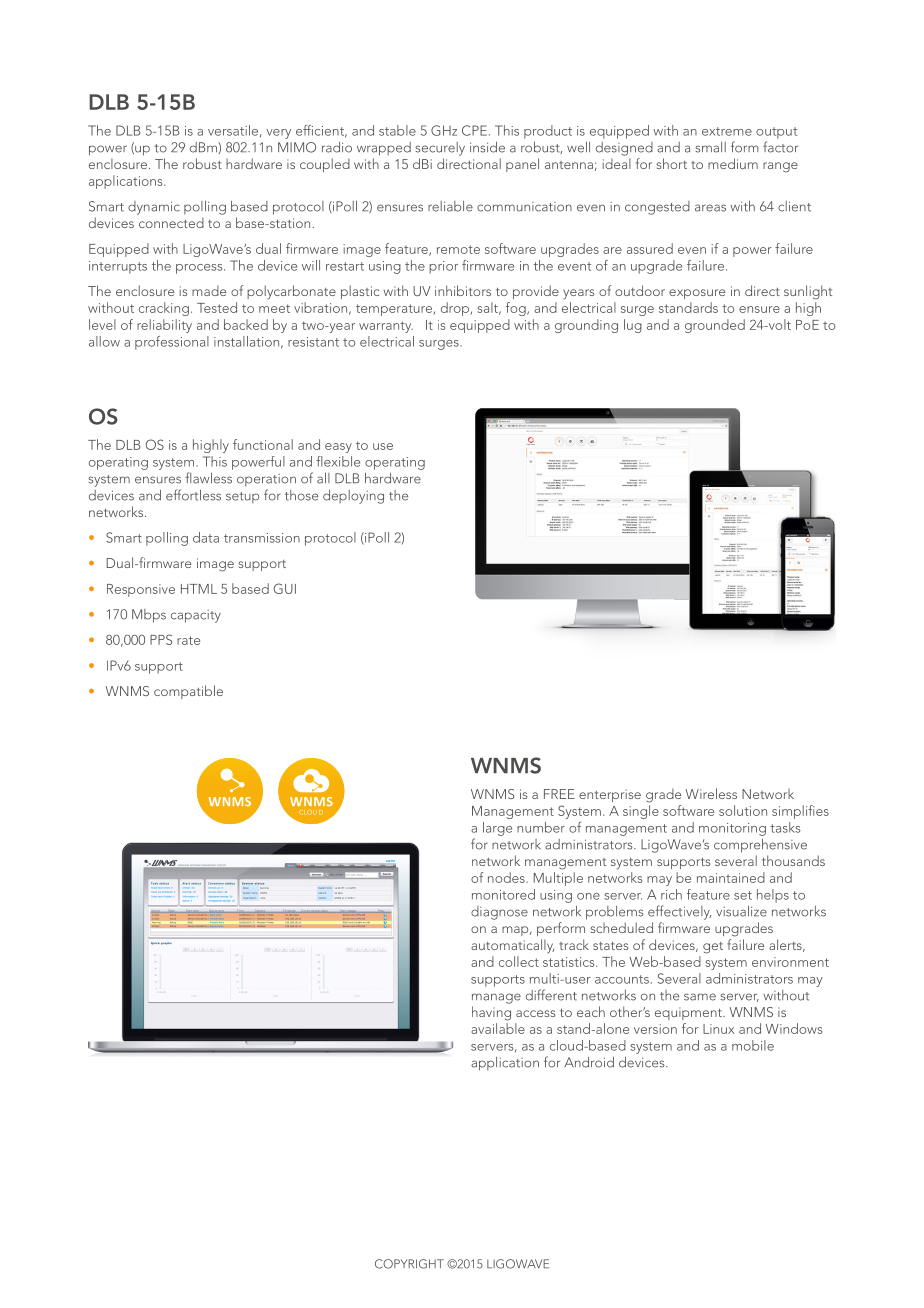  I want to click on Android, so click(589, 1062).
